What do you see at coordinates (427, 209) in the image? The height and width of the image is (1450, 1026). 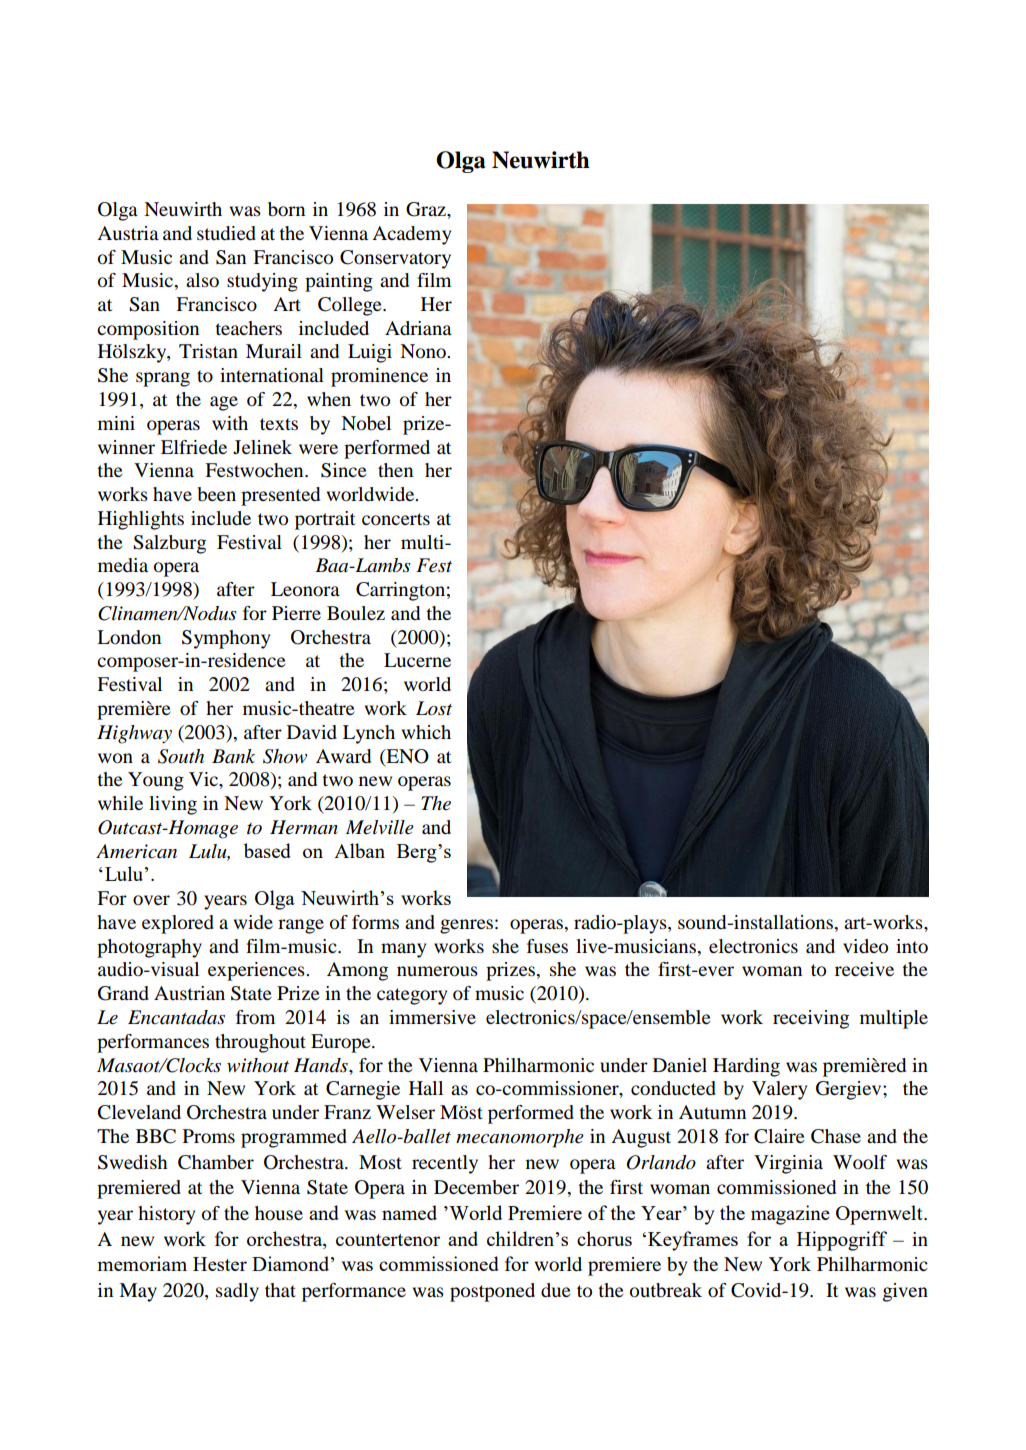 I see `Graz` at bounding box center [427, 209].
